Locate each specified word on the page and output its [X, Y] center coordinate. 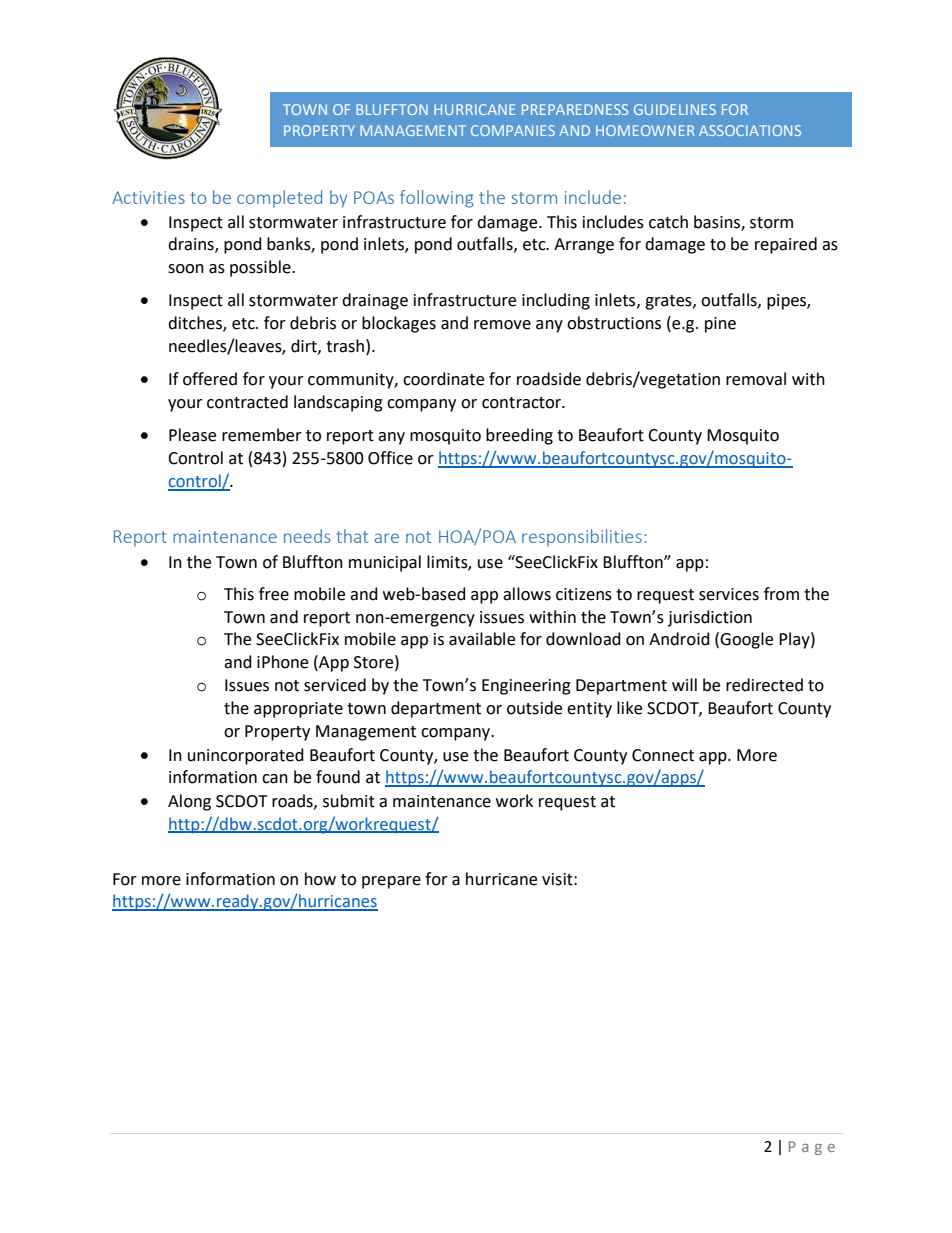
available [482, 639]
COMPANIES [513, 130]
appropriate [298, 710]
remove [502, 325]
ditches [196, 324]
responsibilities [582, 537]
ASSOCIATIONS [750, 130]
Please [192, 435]
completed [279, 198]
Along [189, 802]
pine [720, 325]
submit [349, 801]
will [684, 684]
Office [390, 458]
